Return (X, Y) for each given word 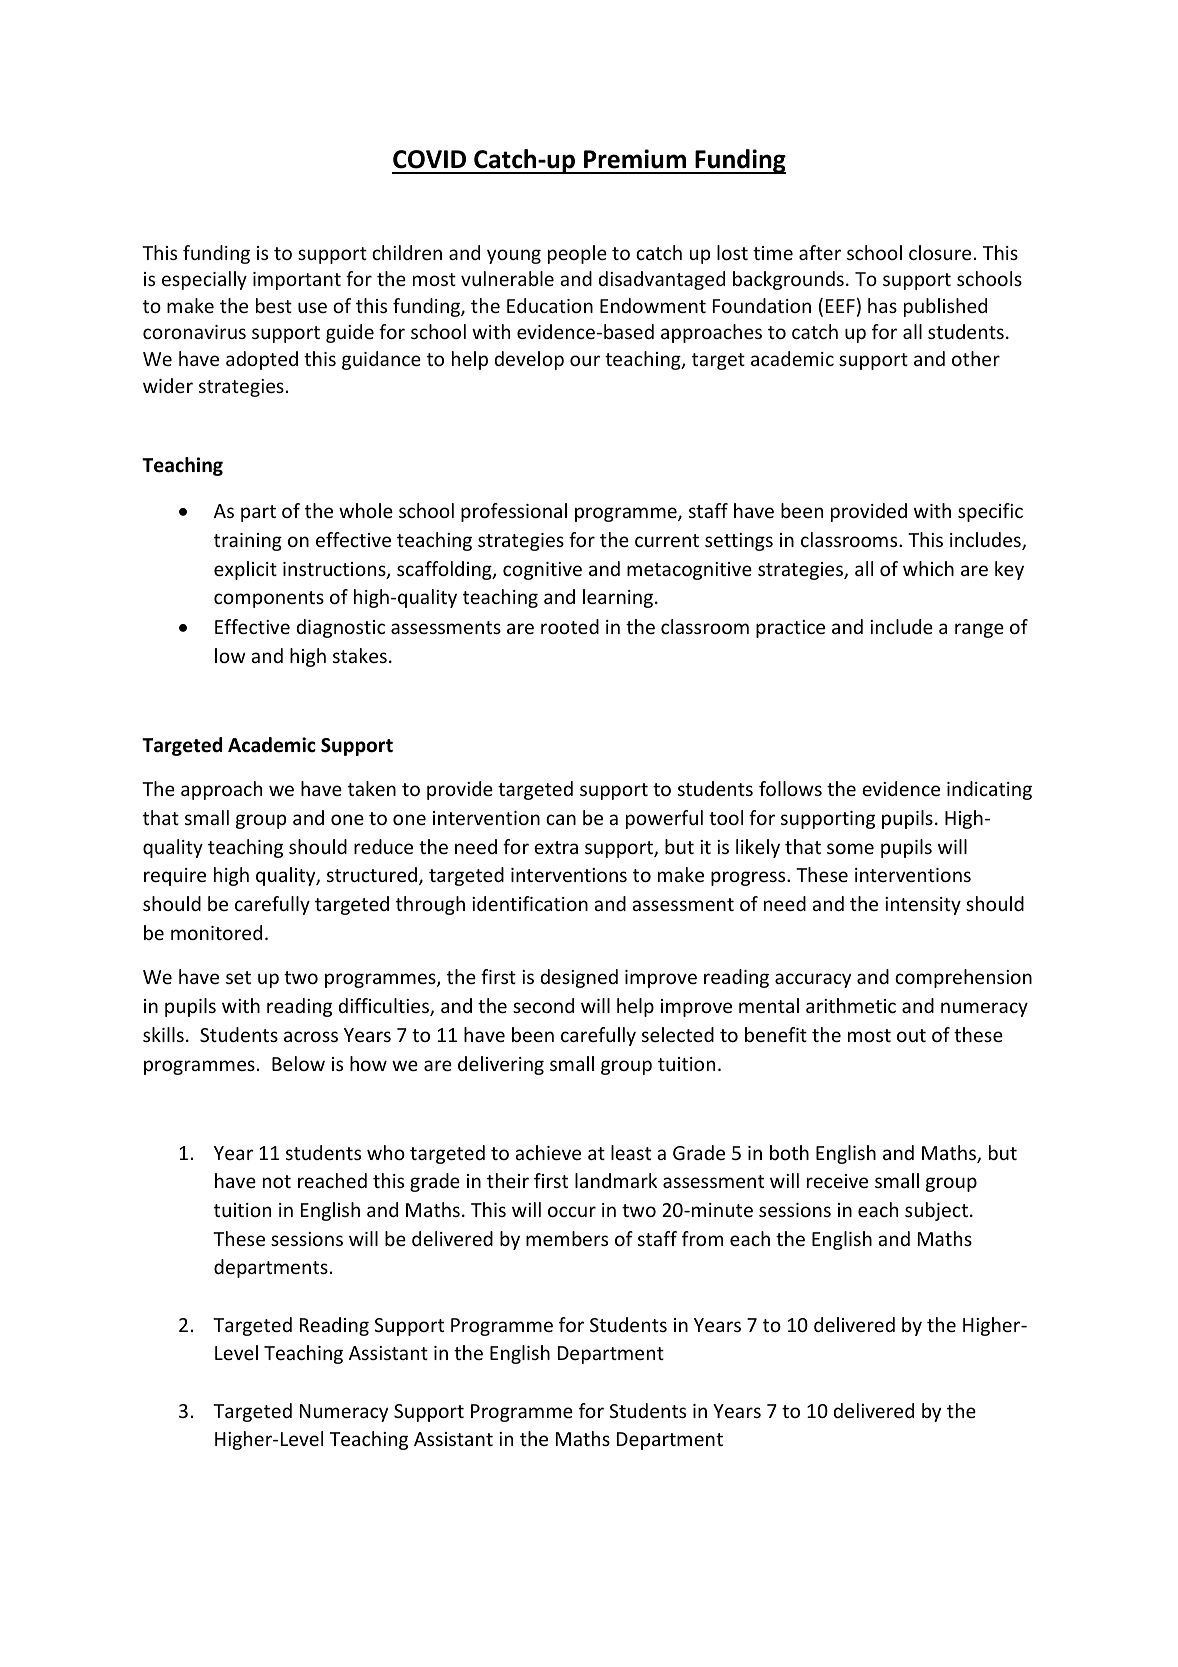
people (577, 254)
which (928, 568)
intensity (923, 906)
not (277, 1181)
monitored (216, 932)
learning (618, 598)
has (882, 305)
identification (530, 903)
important (297, 281)
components (269, 599)
